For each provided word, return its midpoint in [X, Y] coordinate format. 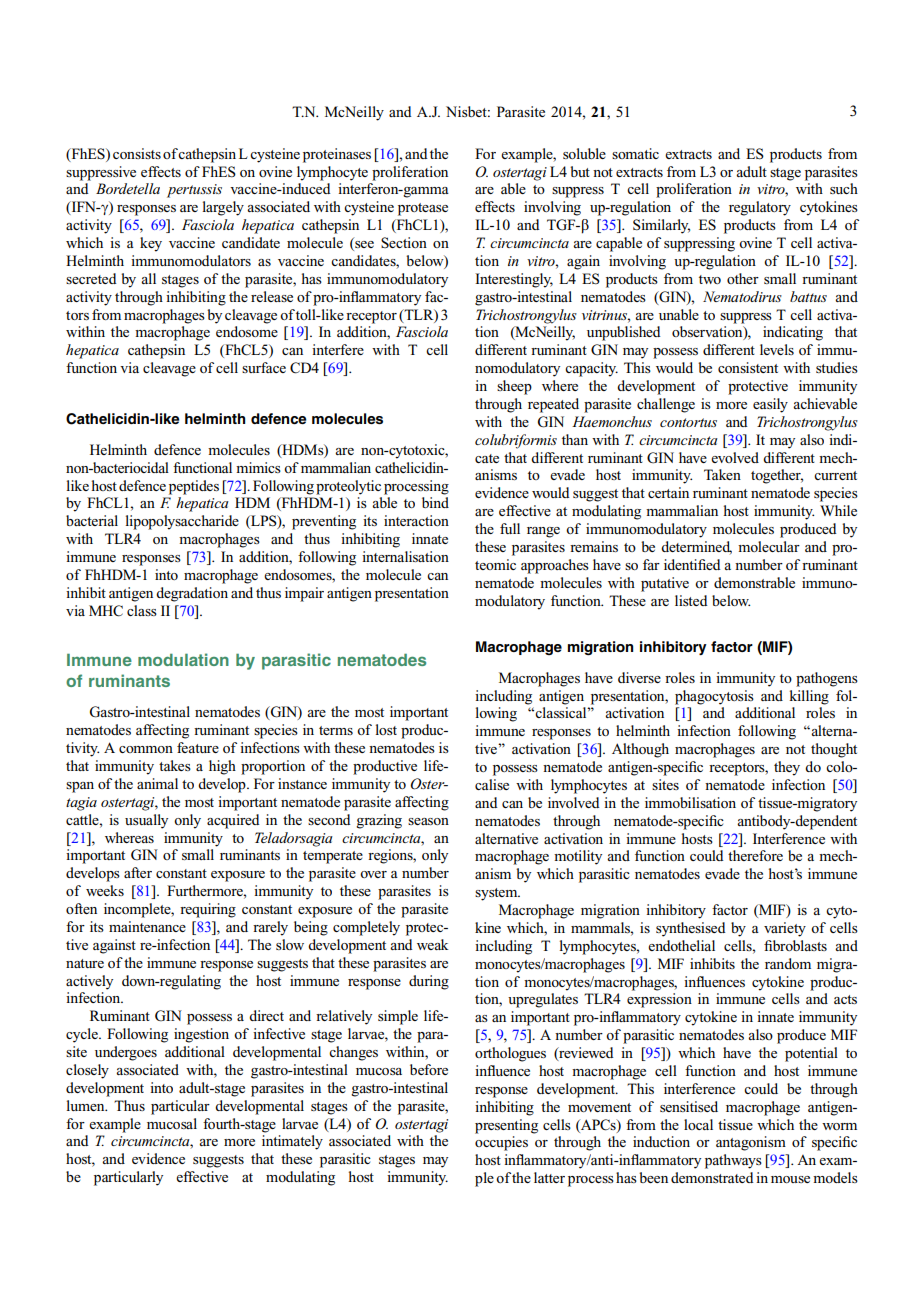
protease [423, 209]
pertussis [194, 191]
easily [770, 405]
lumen [87, 1105]
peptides [194, 487]
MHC [106, 611]
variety [785, 929]
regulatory [760, 208]
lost [386, 729]
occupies [501, 1143]
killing [809, 697]
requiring [208, 910]
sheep [514, 387]
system [497, 894]
